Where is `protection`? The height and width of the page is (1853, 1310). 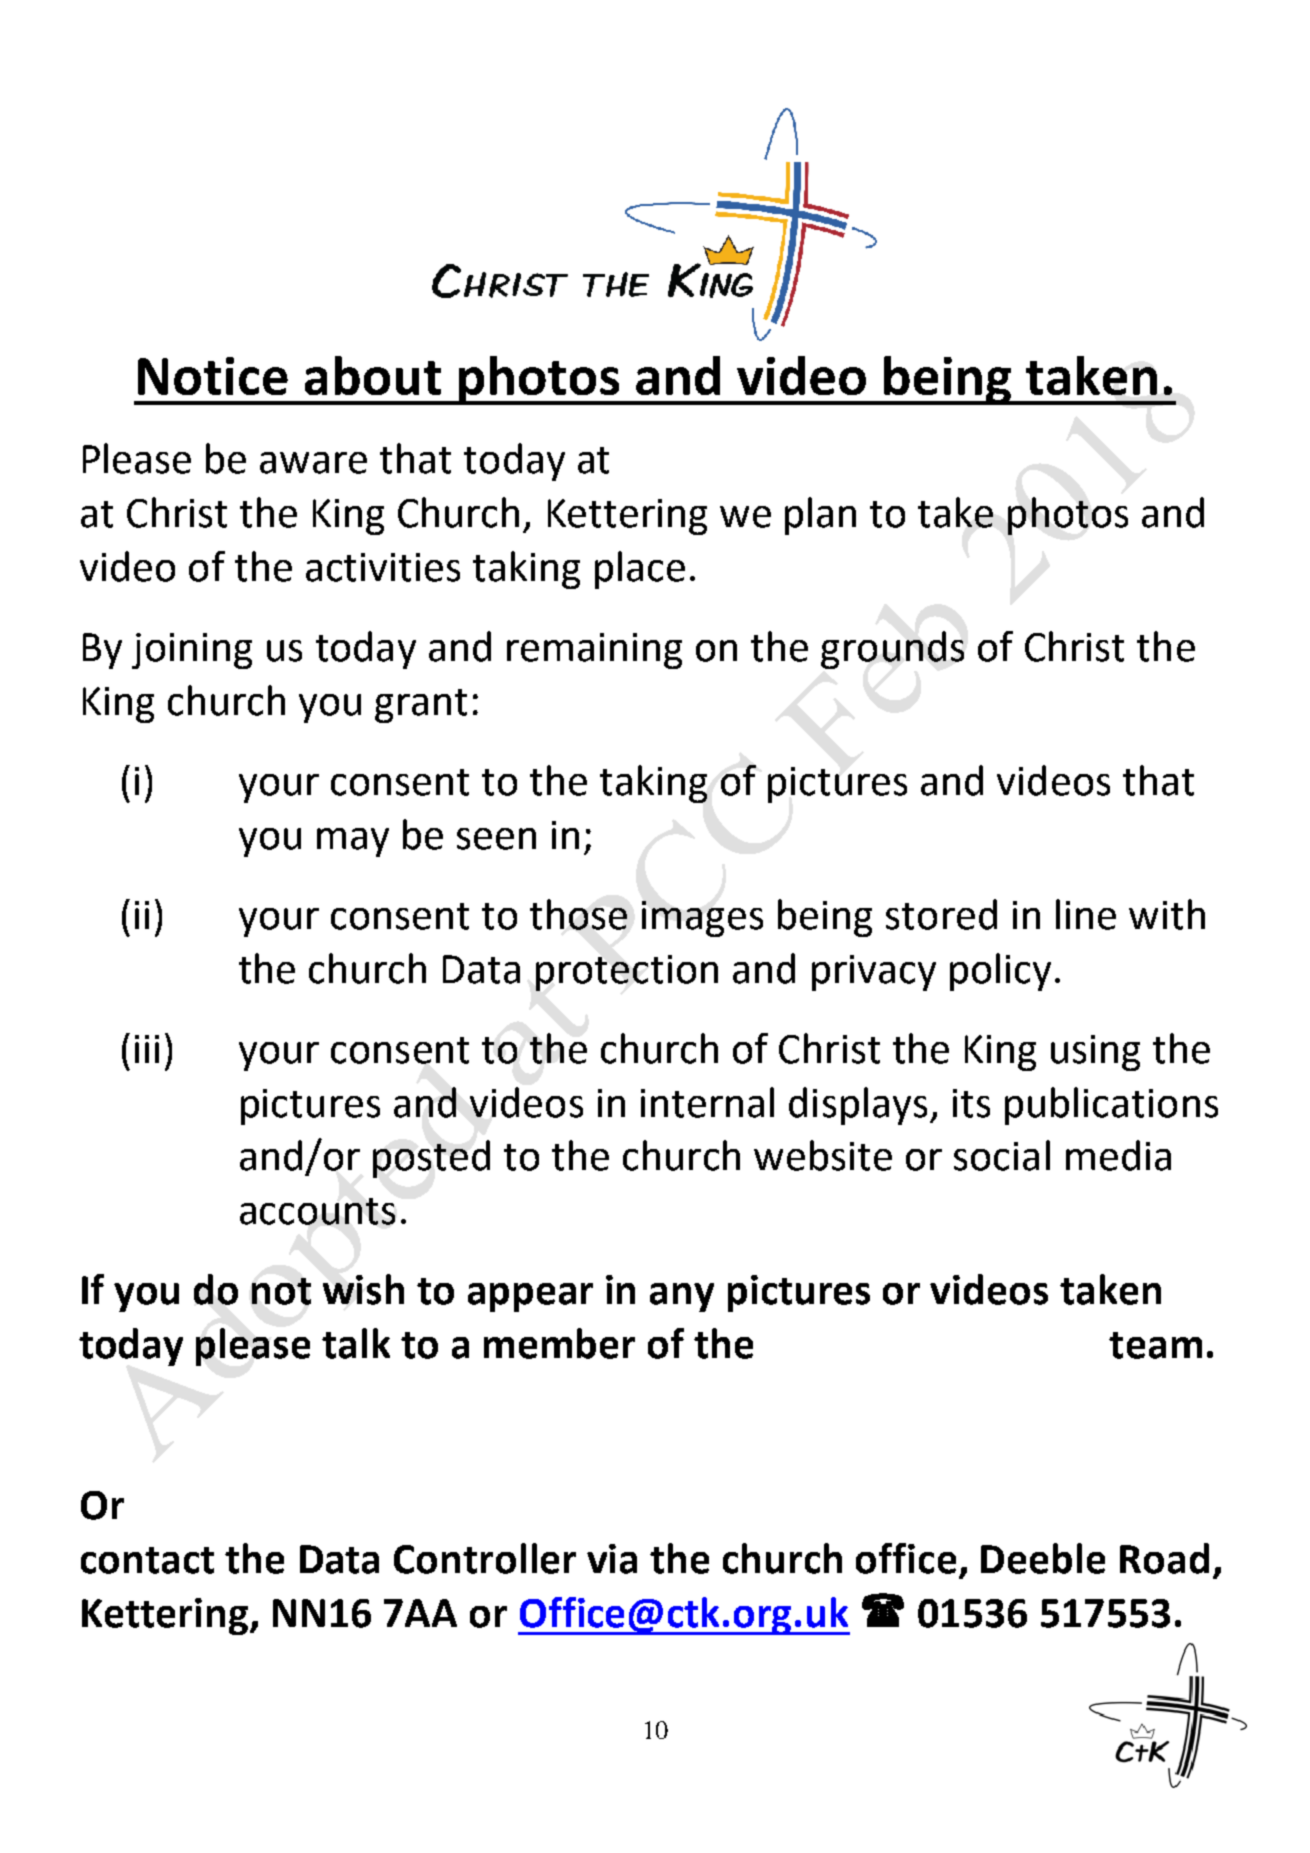
protection is located at coordinates (627, 973).
